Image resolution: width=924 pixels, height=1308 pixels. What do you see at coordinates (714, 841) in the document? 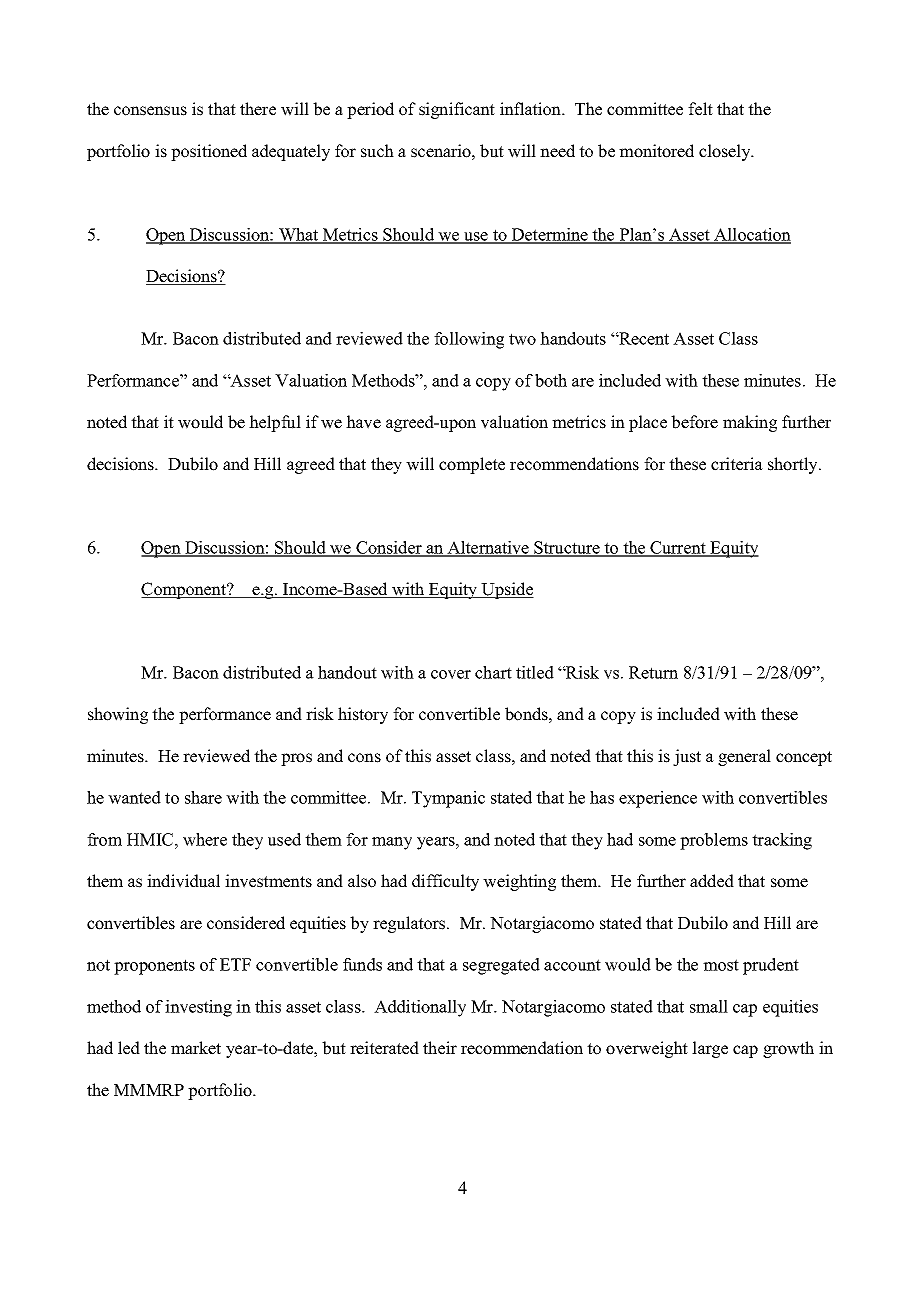
I see `problems` at bounding box center [714, 841].
